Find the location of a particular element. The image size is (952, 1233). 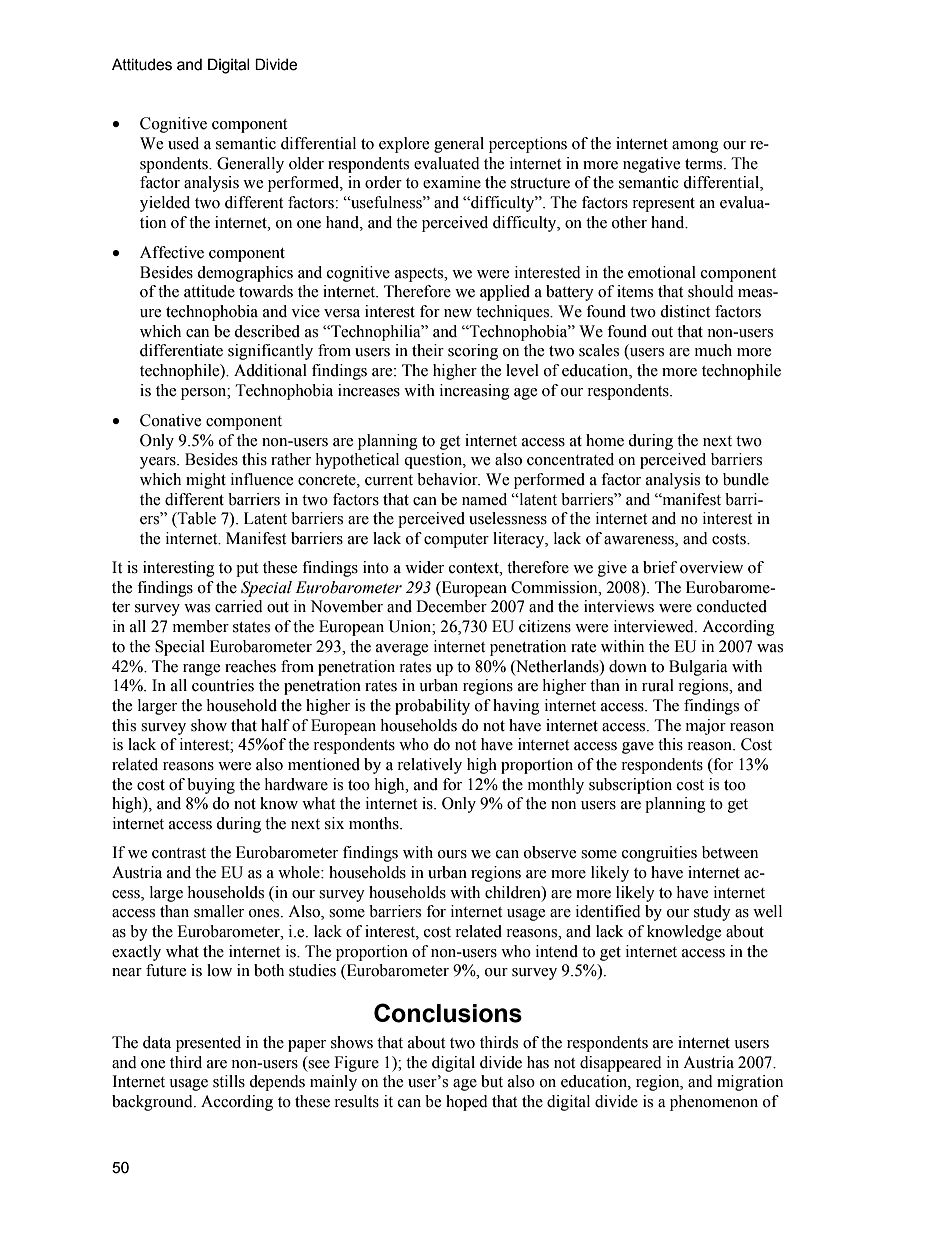

examine is located at coordinates (452, 182).
